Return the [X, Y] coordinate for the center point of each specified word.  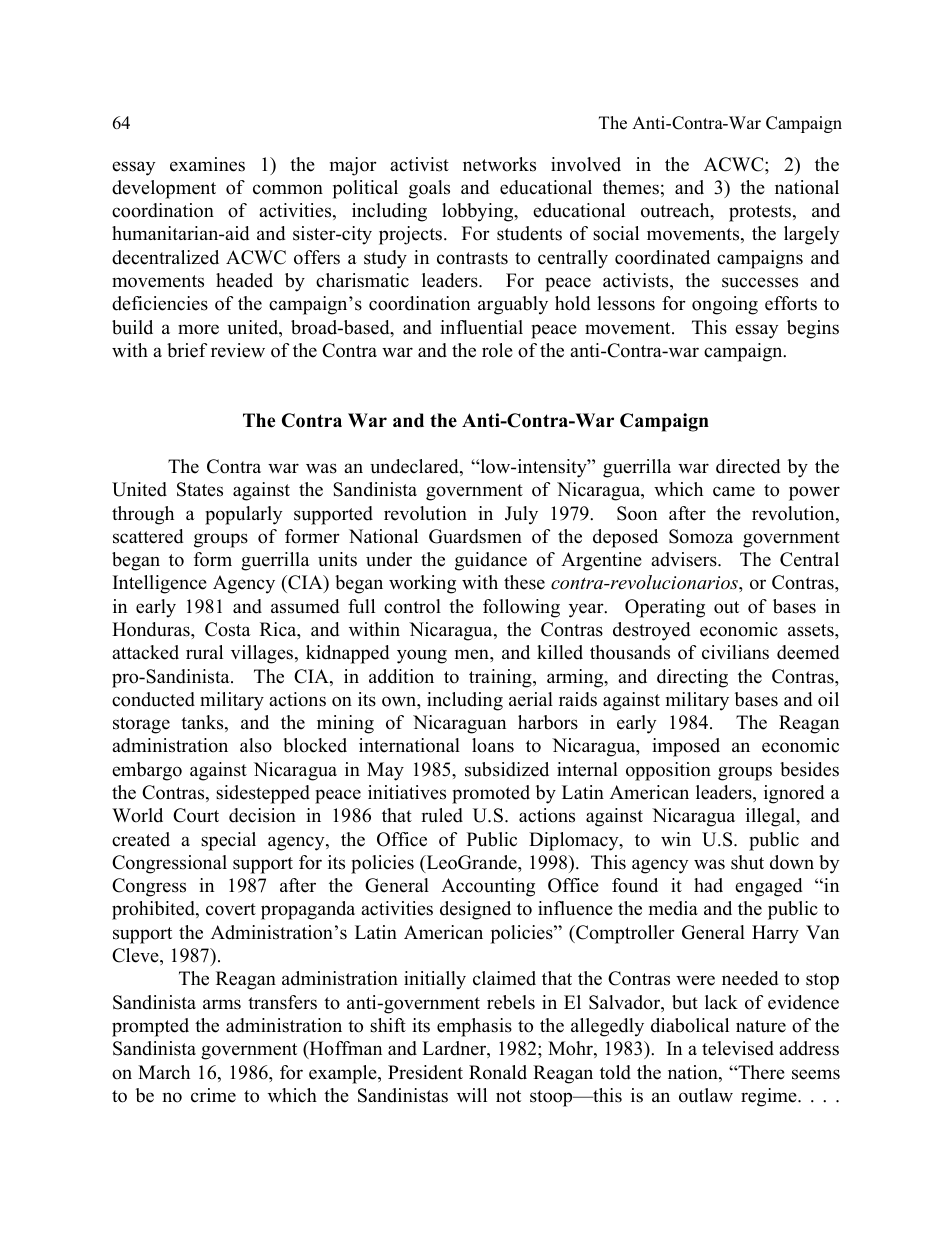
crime [213, 1095]
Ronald [498, 1072]
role [497, 350]
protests [761, 213]
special [228, 841]
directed [748, 466]
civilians [735, 652]
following [521, 608]
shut [747, 862]
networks [499, 164]
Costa [228, 629]
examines [207, 164]
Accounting [488, 887]
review [238, 350]
